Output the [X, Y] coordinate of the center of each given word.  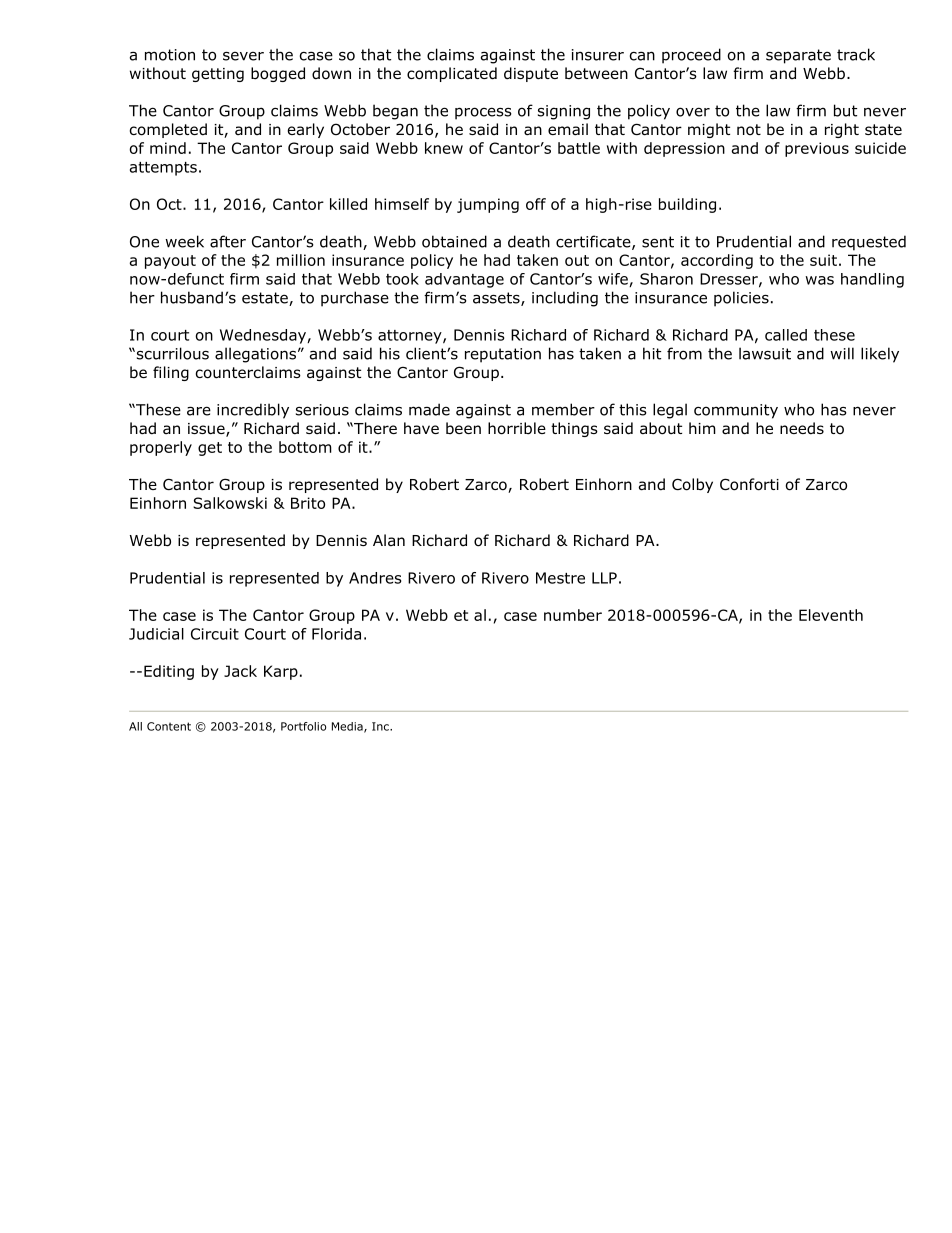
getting [218, 75]
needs [802, 428]
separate [798, 56]
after [228, 241]
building [687, 205]
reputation [503, 355]
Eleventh [831, 615]
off [536, 204]
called [786, 335]
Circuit [215, 634]
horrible [517, 428]
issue [207, 430]
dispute [531, 74]
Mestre [560, 578]
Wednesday [264, 336]
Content [169, 726]
